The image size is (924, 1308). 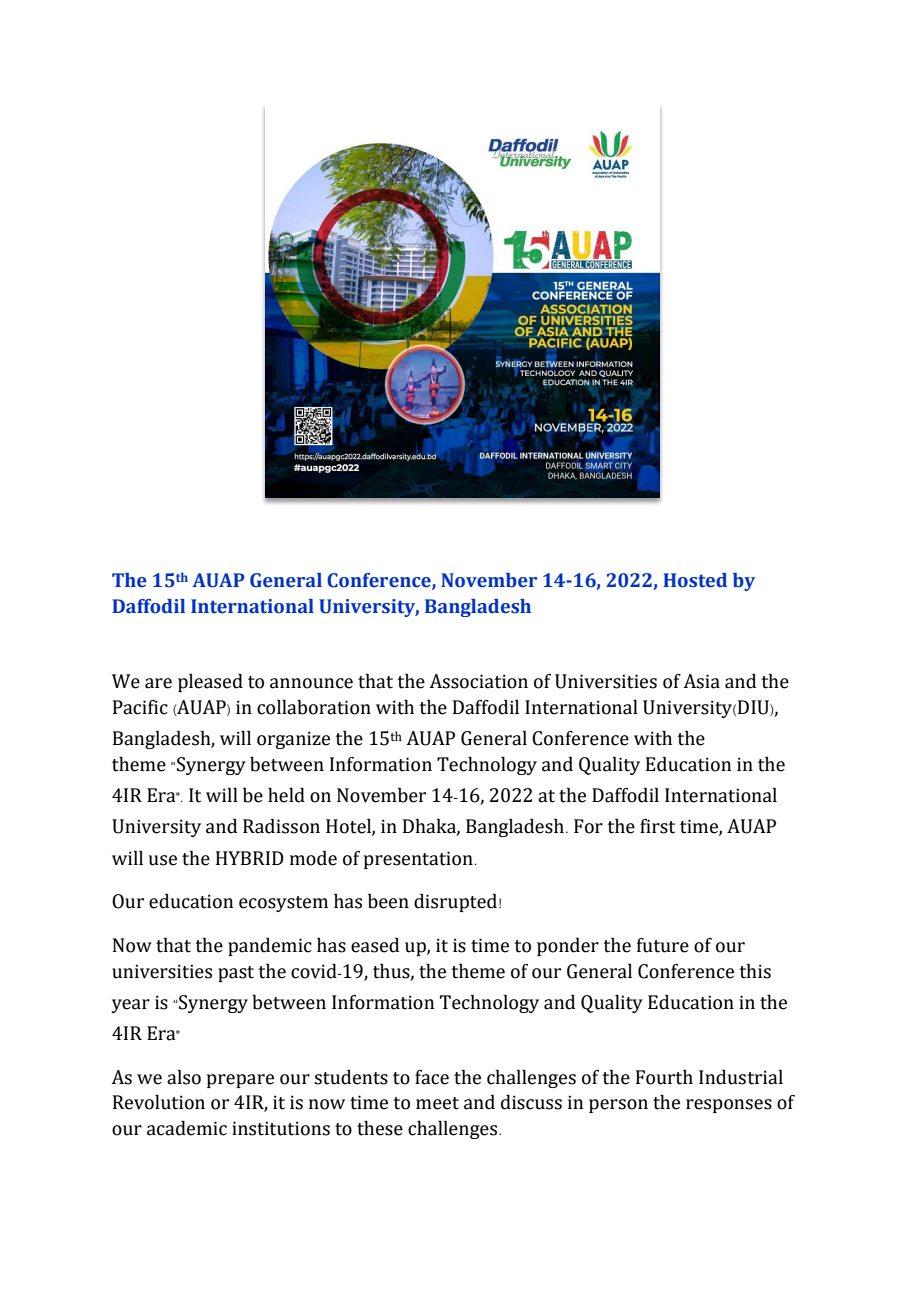 What do you see at coordinates (729, 1106) in the screenshot?
I see `responses` at bounding box center [729, 1106].
